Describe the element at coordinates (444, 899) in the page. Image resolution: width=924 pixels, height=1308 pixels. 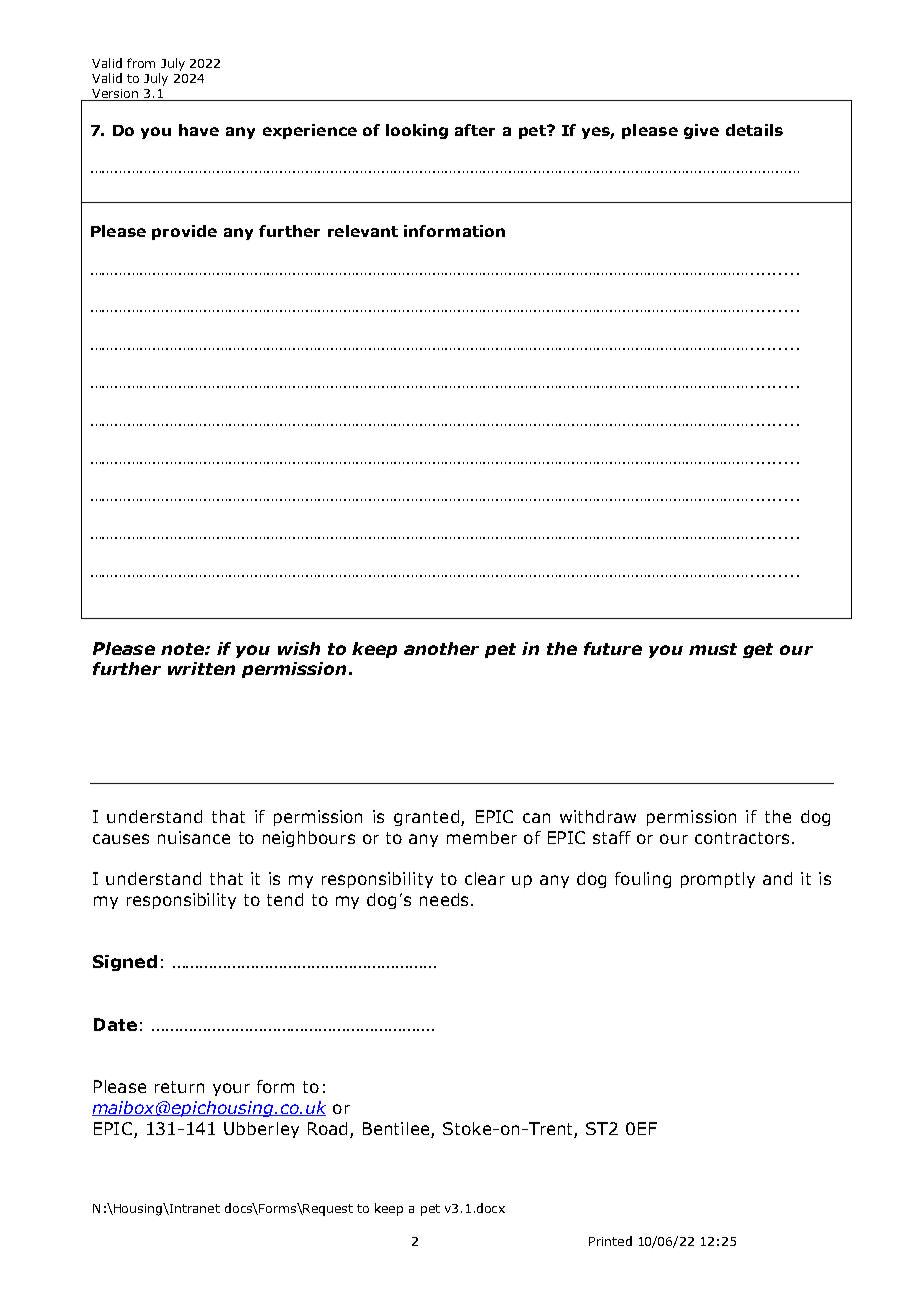
I see `needs` at that location.
